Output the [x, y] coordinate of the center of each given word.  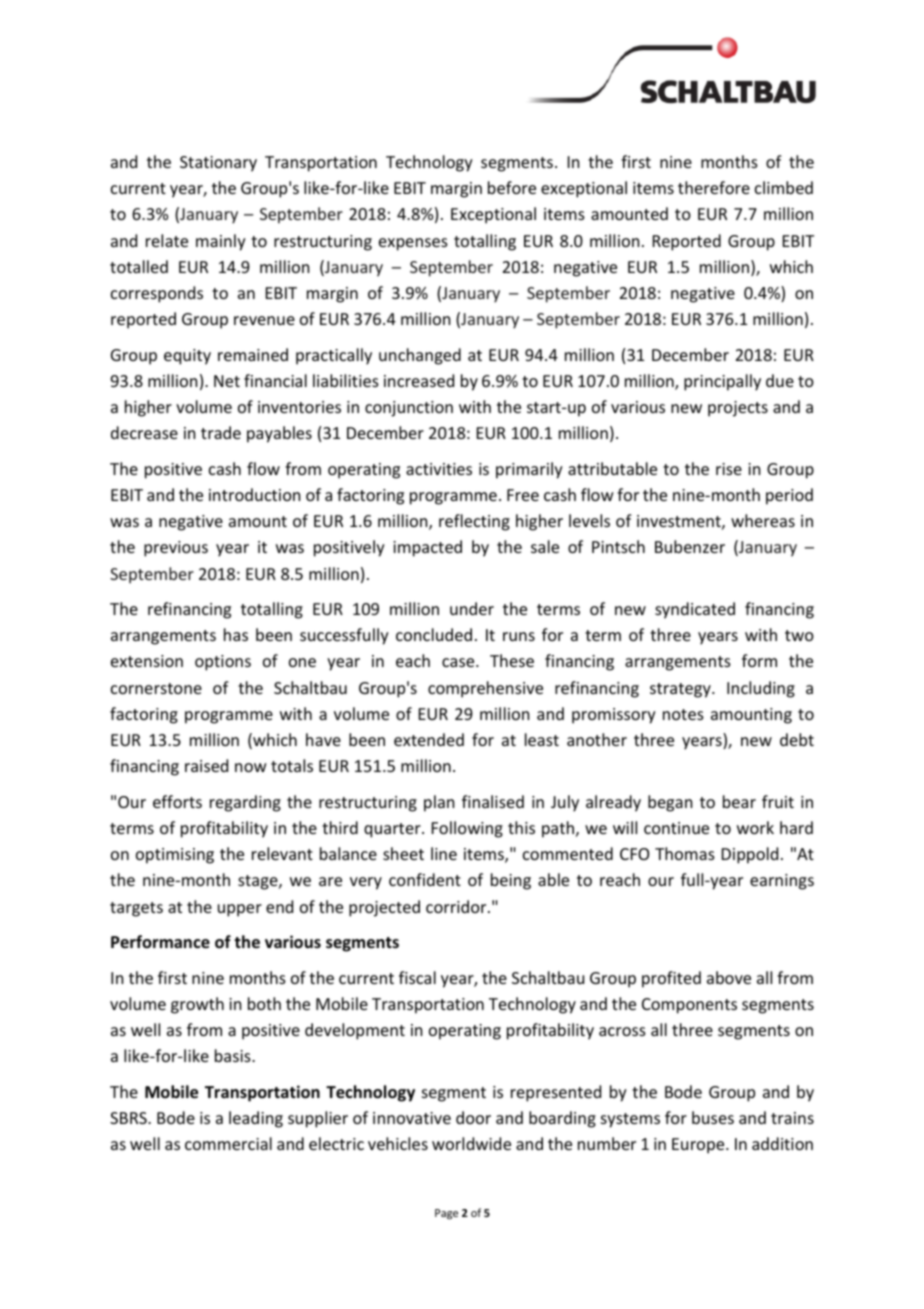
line [444, 853]
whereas [763, 520]
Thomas [685, 853]
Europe [699, 1146]
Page [446, 1214]
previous [176, 549]
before [512, 187]
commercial [228, 1143]
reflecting [474, 522]
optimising [175, 856]
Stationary [218, 164]
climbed [784, 187]
